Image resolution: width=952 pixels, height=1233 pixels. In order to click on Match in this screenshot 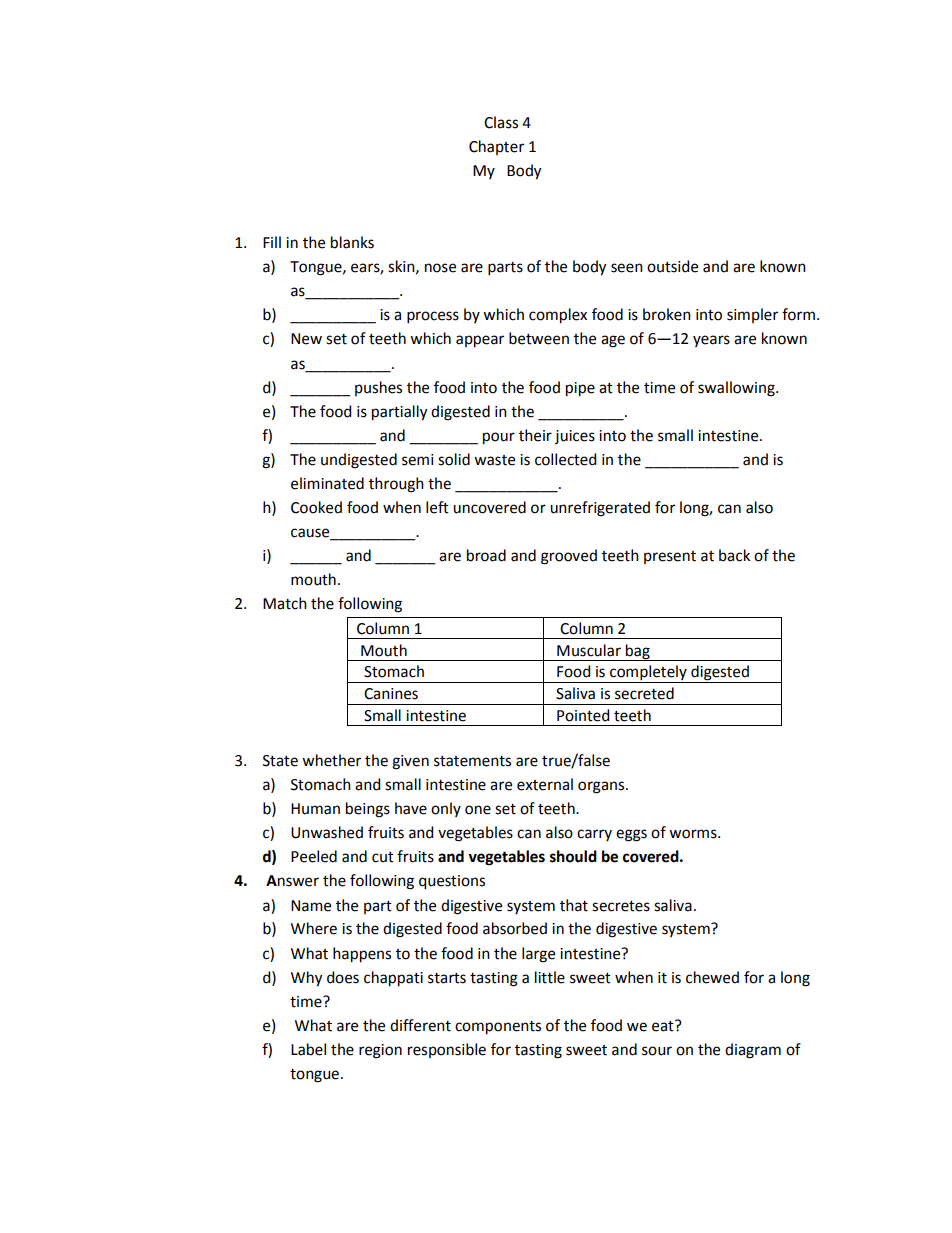, I will do `click(285, 603)`.
